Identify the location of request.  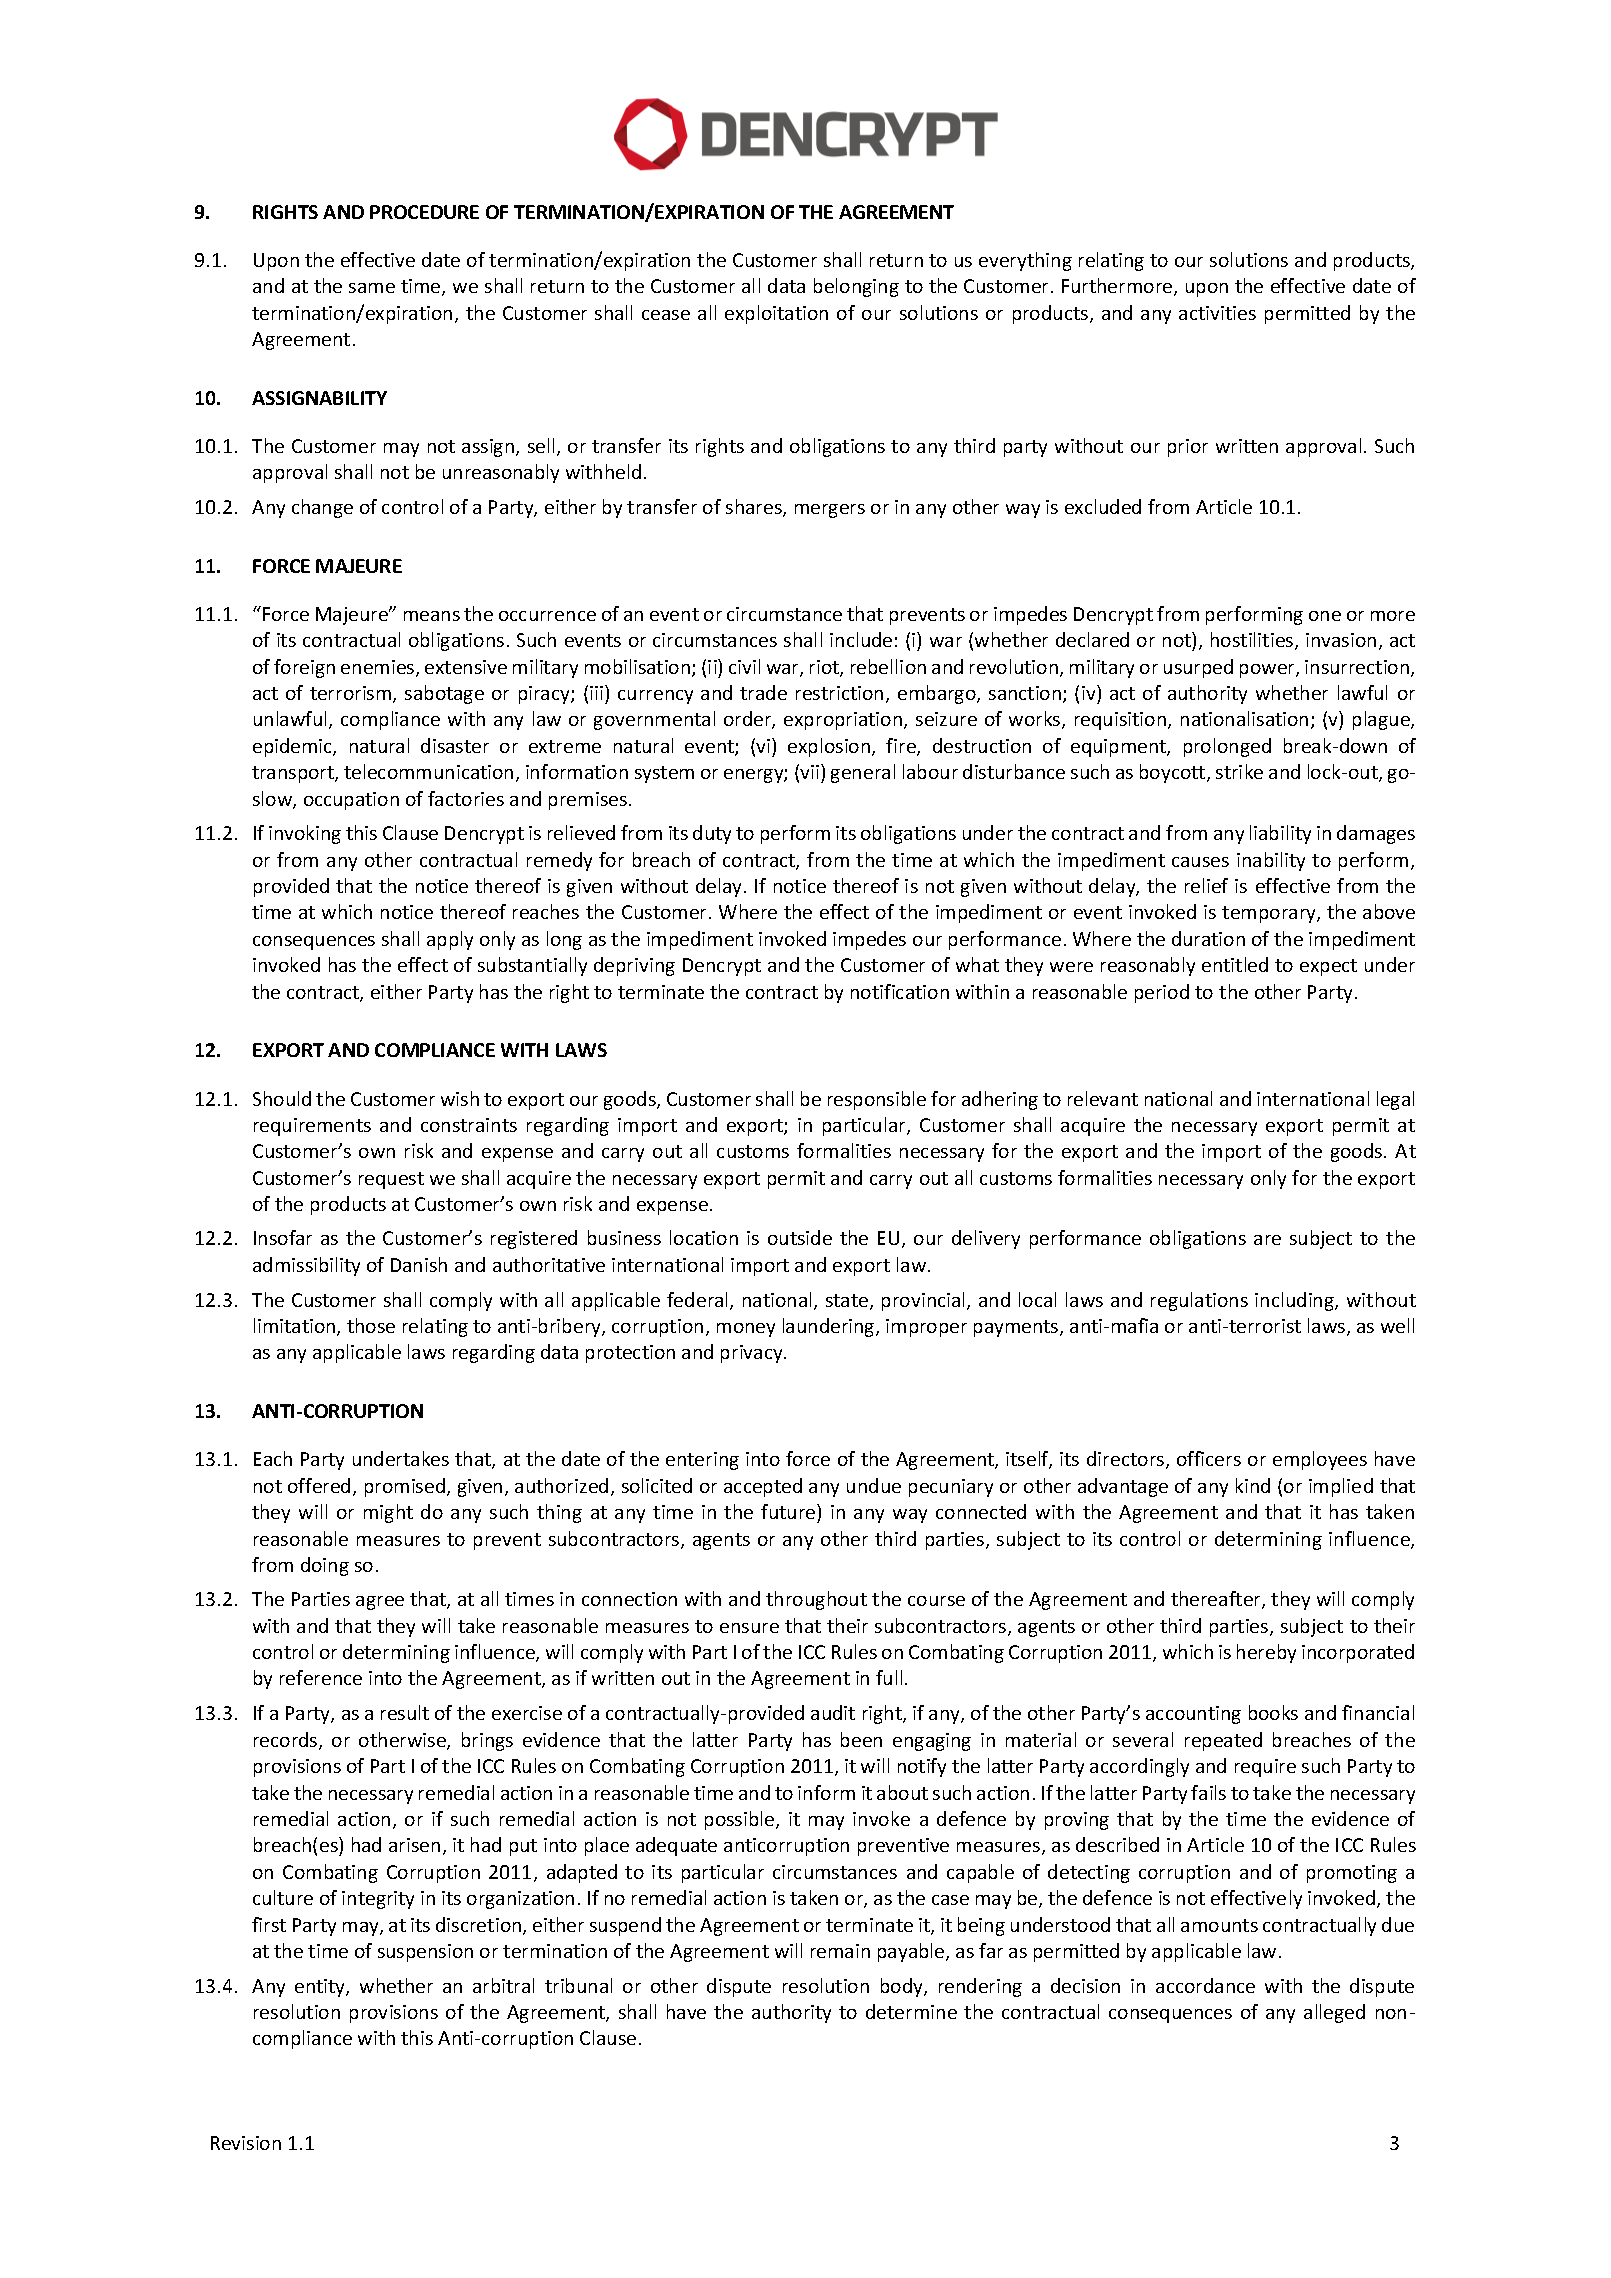
(391, 1180).
